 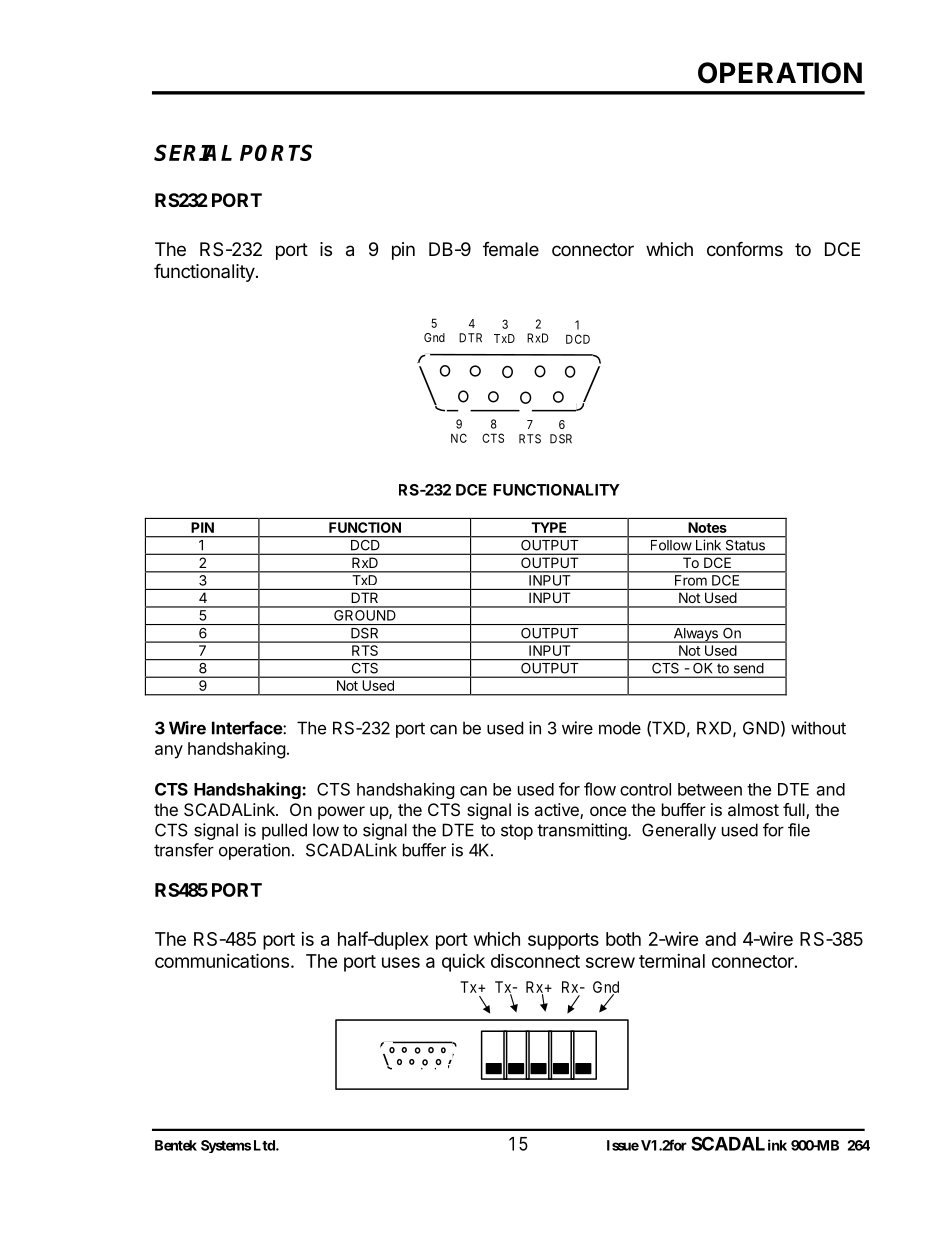 What do you see at coordinates (511, 249) in the image?
I see `female` at bounding box center [511, 249].
